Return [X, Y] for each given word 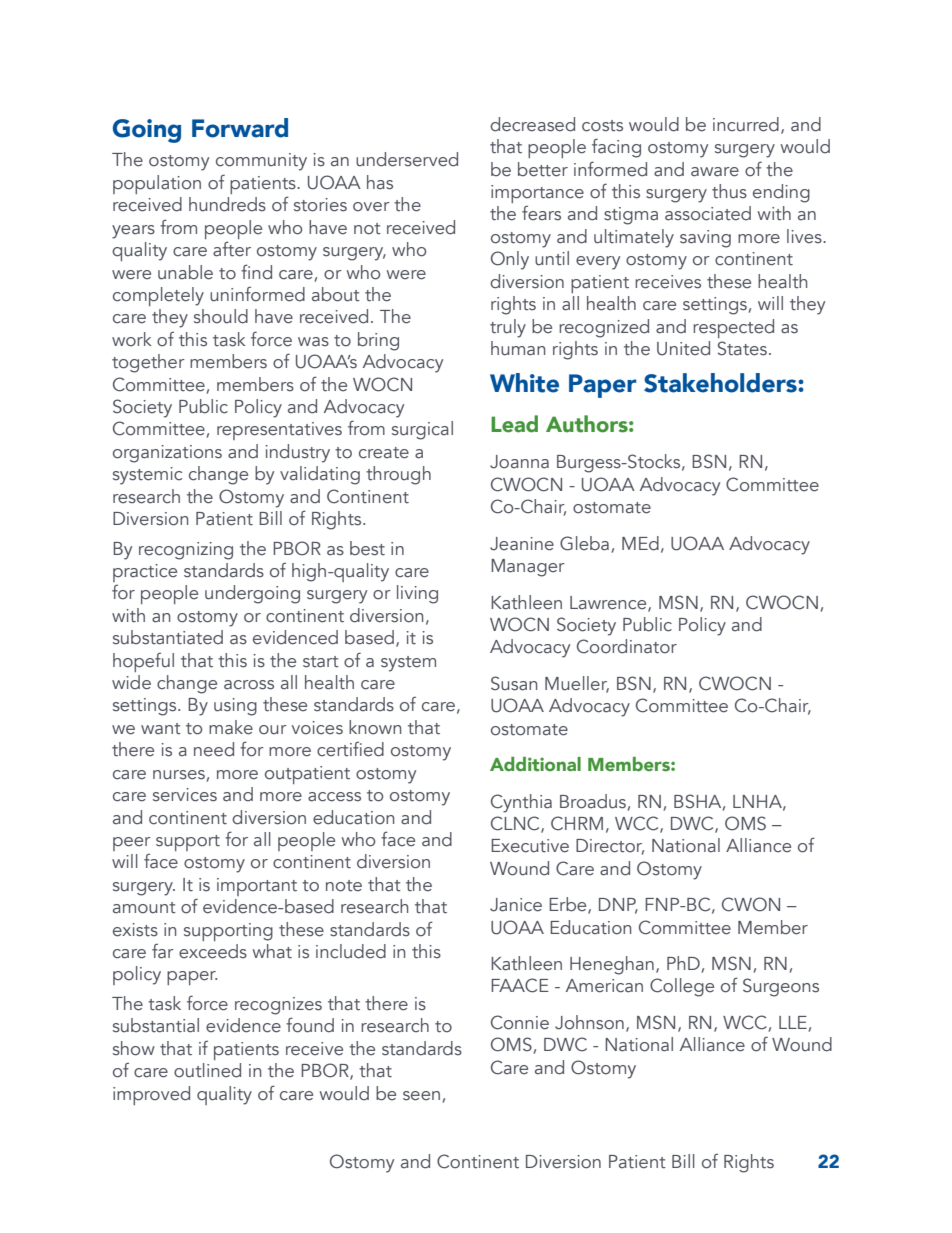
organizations [167, 454]
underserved [407, 159]
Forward [240, 128]
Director [610, 847]
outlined [207, 1070]
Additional [535, 764]
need [214, 749]
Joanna [519, 462]
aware [715, 172]
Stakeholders [721, 383]
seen [421, 1096]
